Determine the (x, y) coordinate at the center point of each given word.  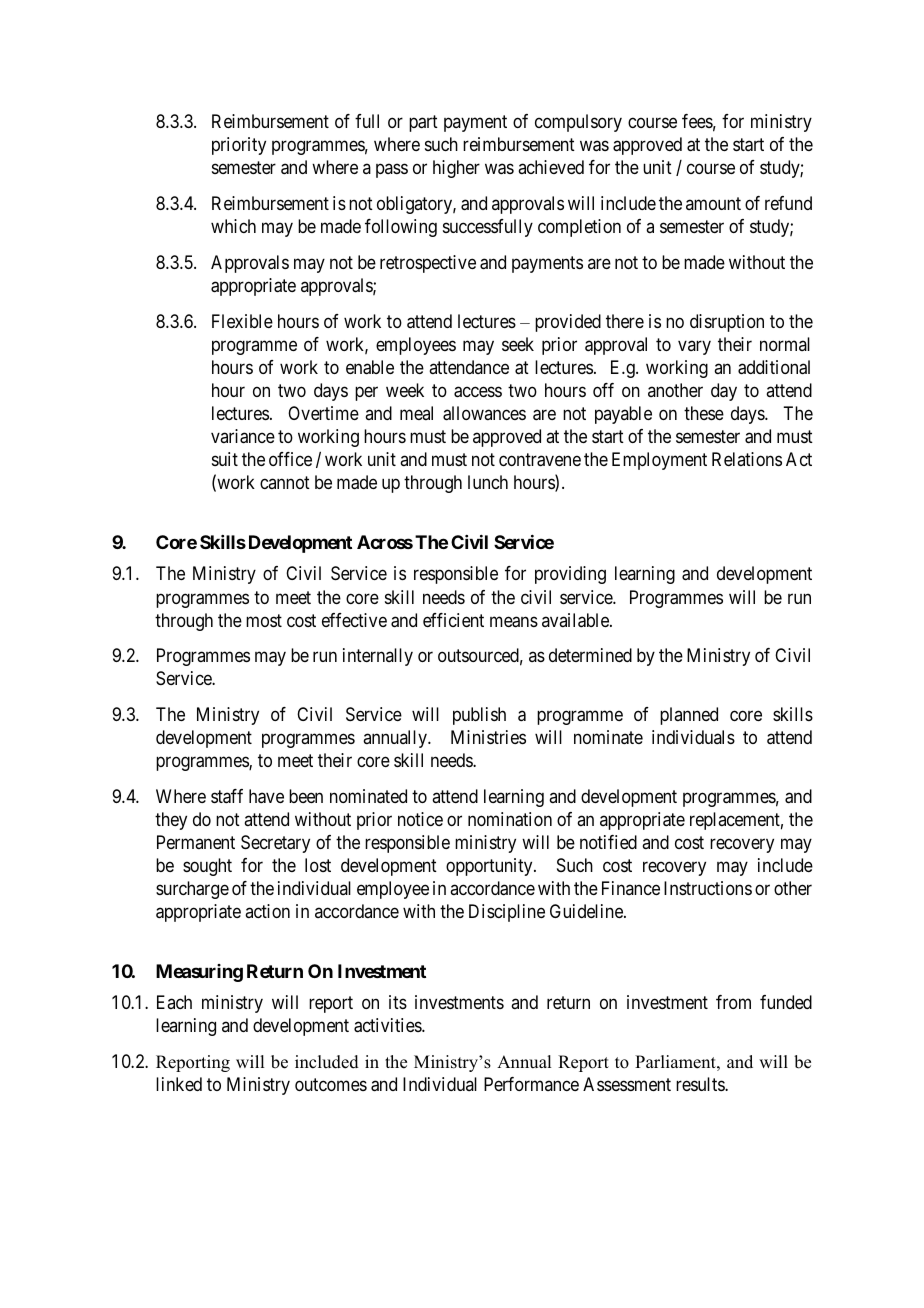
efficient (453, 620)
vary (694, 347)
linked (179, 1084)
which (233, 226)
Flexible (242, 321)
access (478, 392)
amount (713, 203)
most (264, 620)
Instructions (708, 888)
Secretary (275, 844)
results (701, 1084)
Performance (531, 1084)
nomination (510, 819)
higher (456, 169)
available (576, 620)
